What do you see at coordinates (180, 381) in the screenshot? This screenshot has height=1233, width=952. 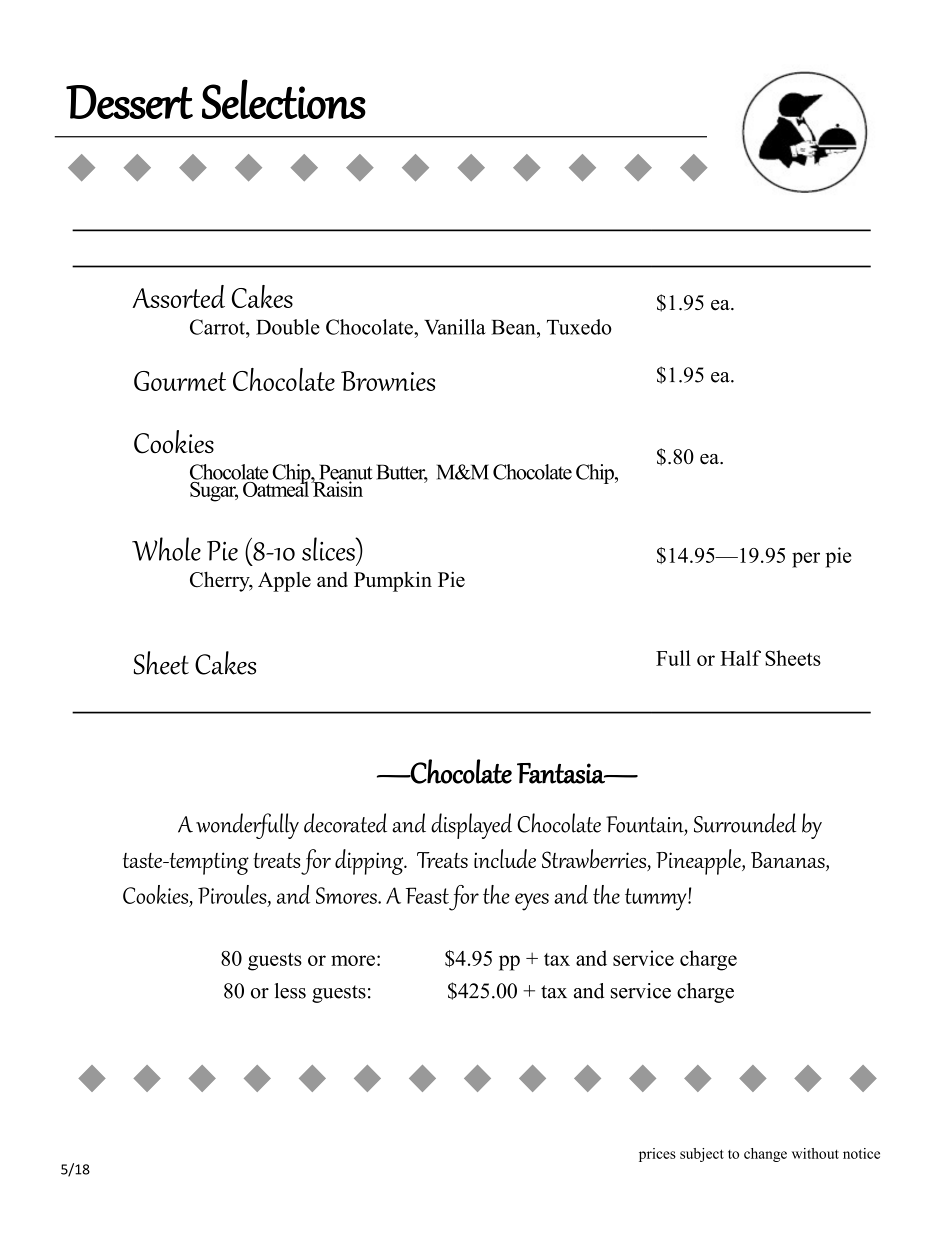 I see `Gourmet` at bounding box center [180, 381].
